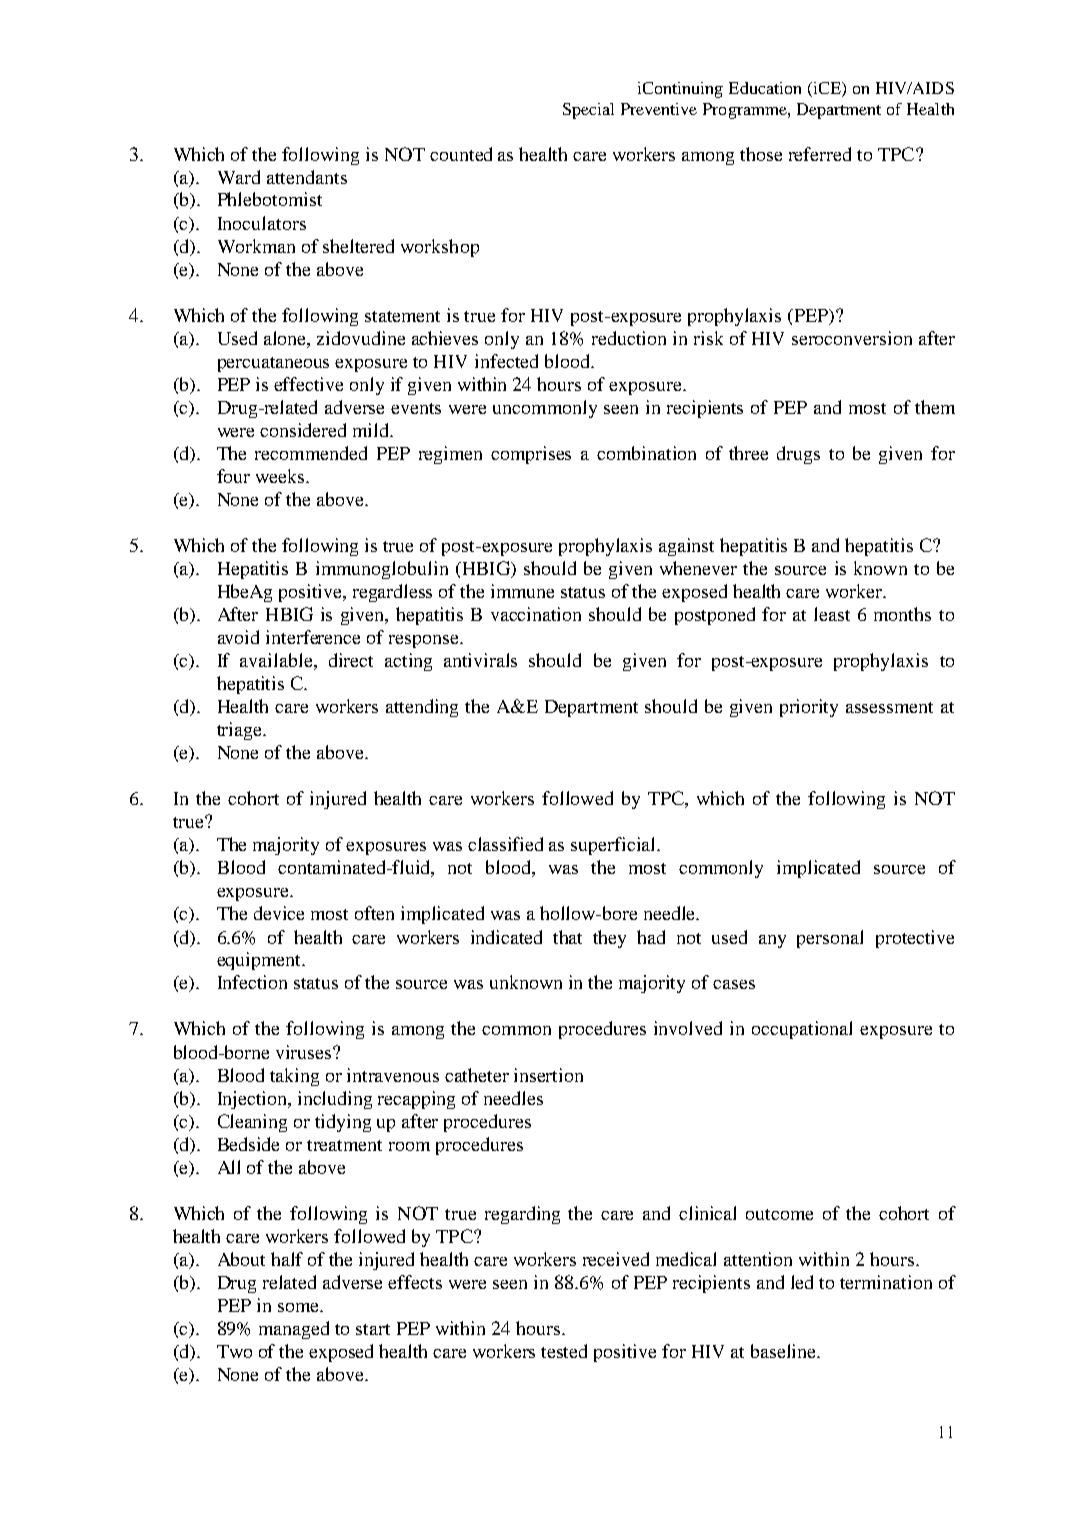  I want to click on referred, so click(820, 154).
